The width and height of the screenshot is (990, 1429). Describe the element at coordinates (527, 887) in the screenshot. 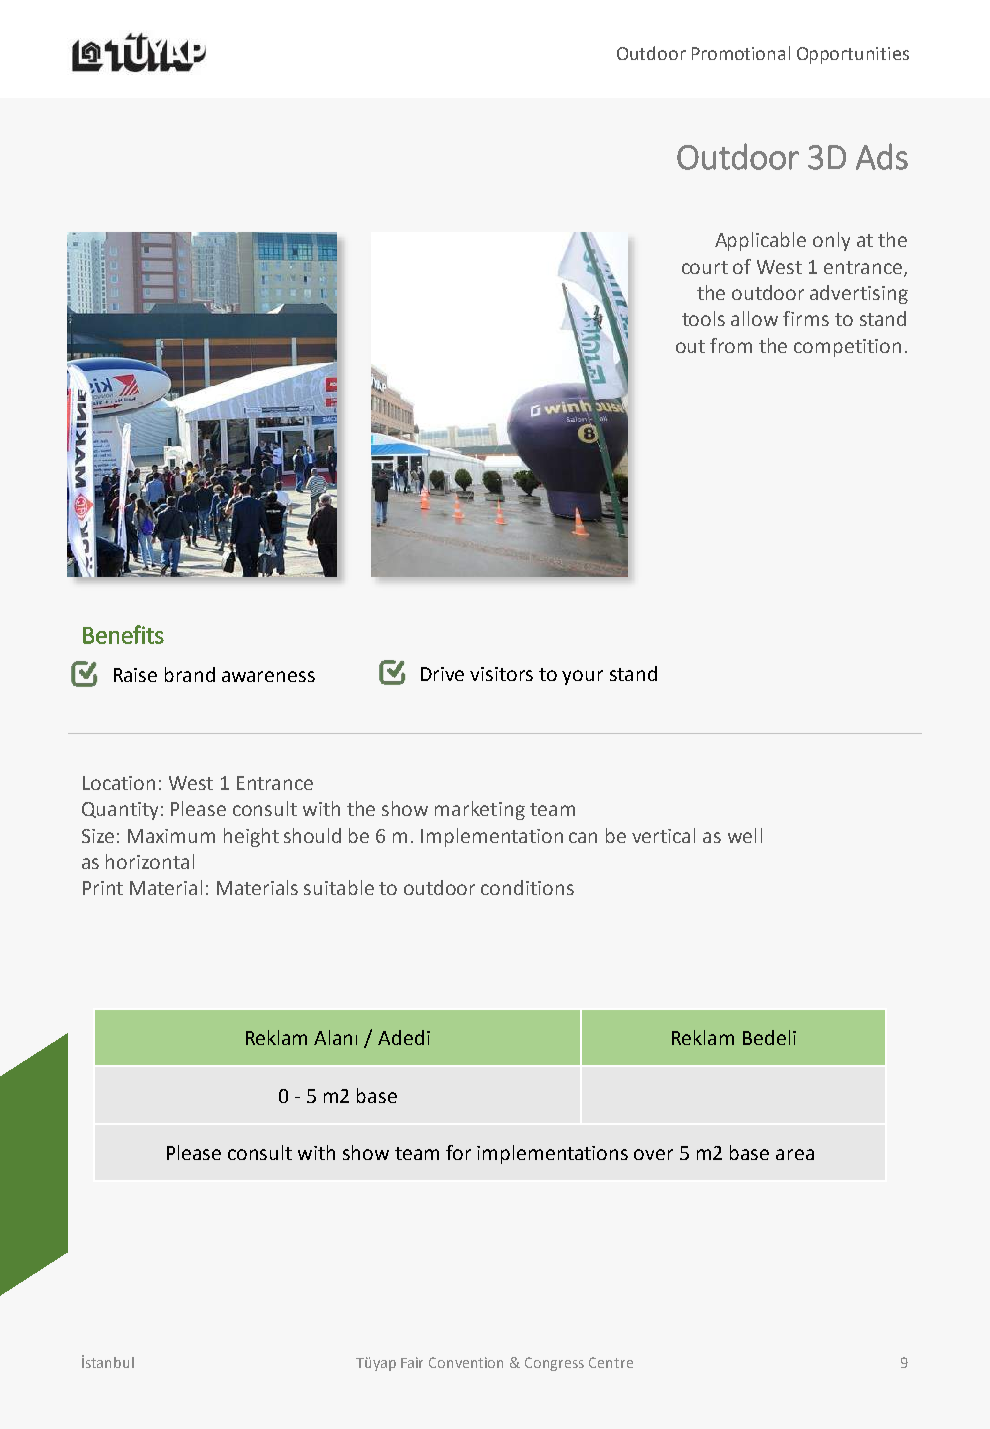

I see `conditions` at that location.
